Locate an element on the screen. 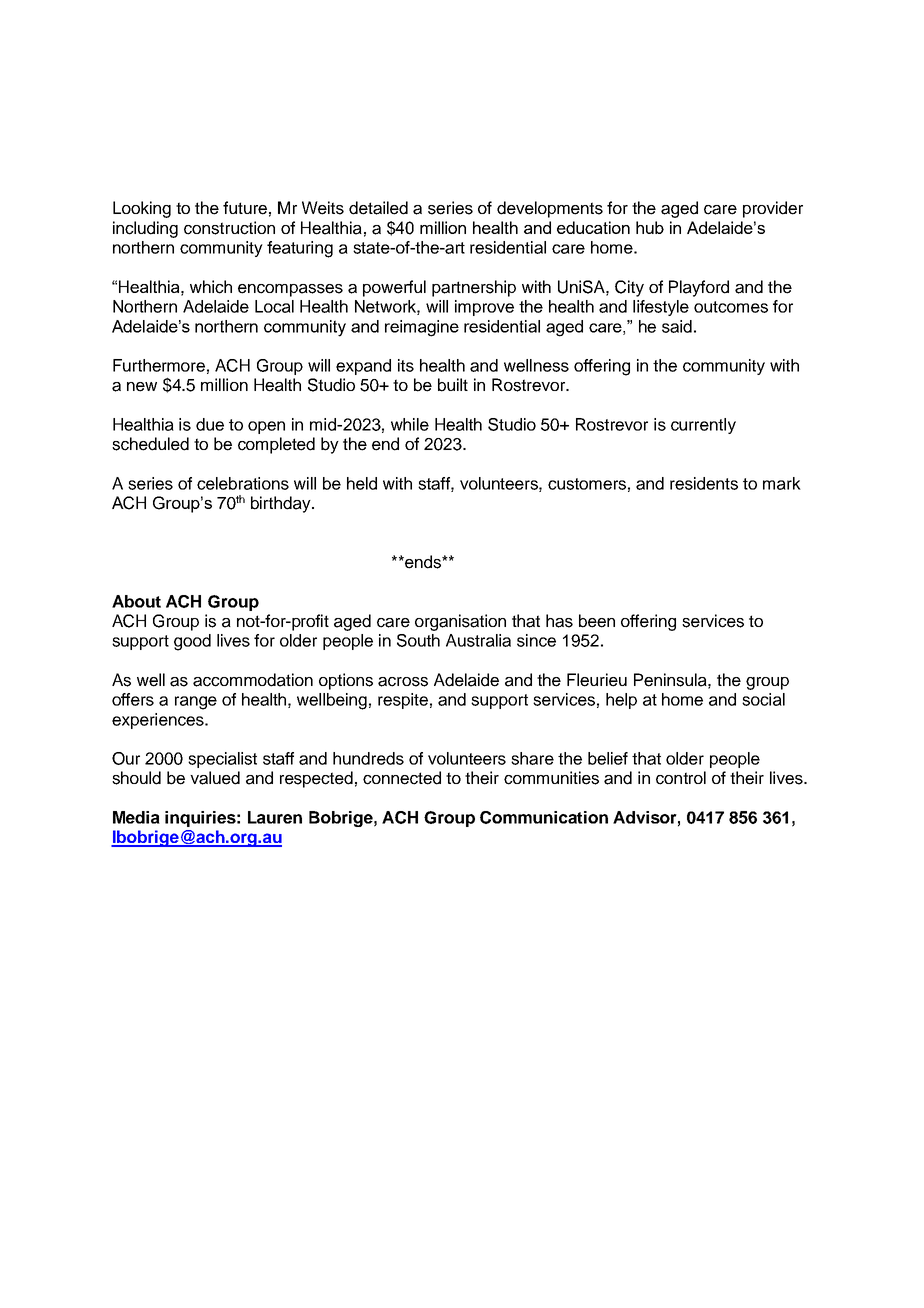  hub is located at coordinates (650, 227).
